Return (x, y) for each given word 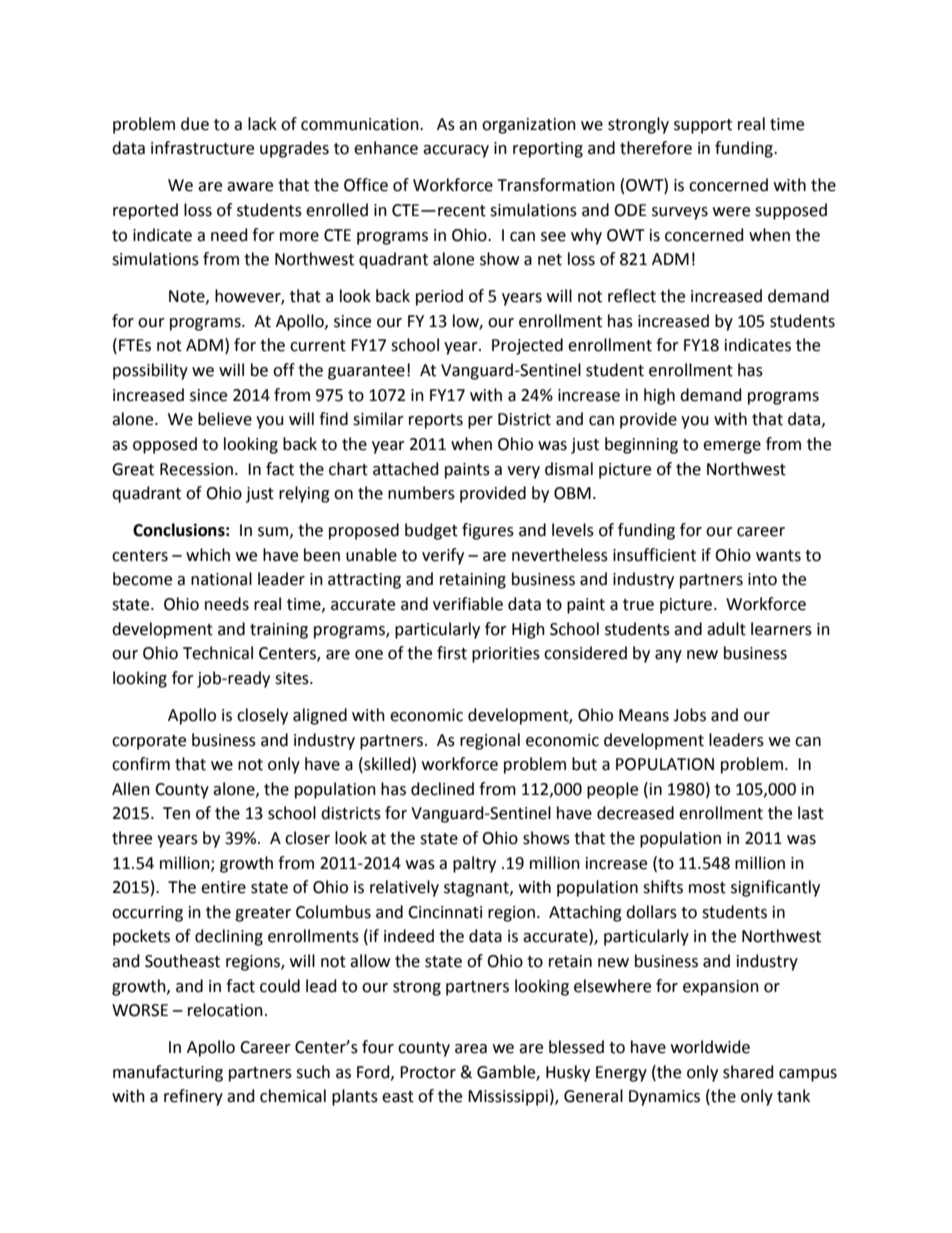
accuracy (456, 151)
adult (726, 629)
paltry (474, 864)
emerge (732, 447)
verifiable (468, 604)
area (471, 1049)
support (703, 126)
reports (436, 421)
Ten (176, 813)
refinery (193, 1097)
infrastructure (202, 148)
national (221, 579)
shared (748, 1072)
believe (225, 419)
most (707, 888)
